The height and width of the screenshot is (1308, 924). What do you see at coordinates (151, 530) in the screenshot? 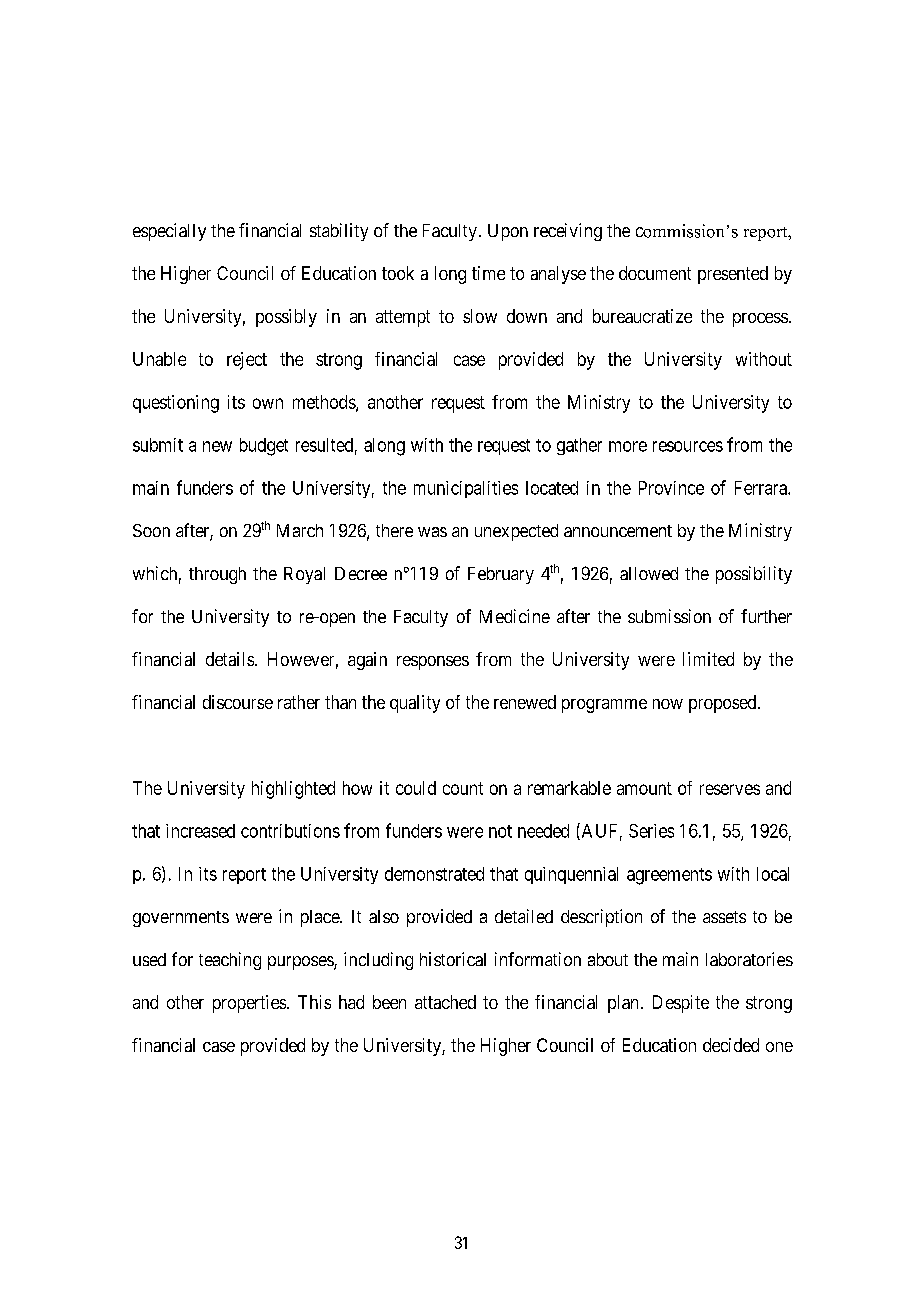
I see `Soon` at bounding box center [151, 530].
